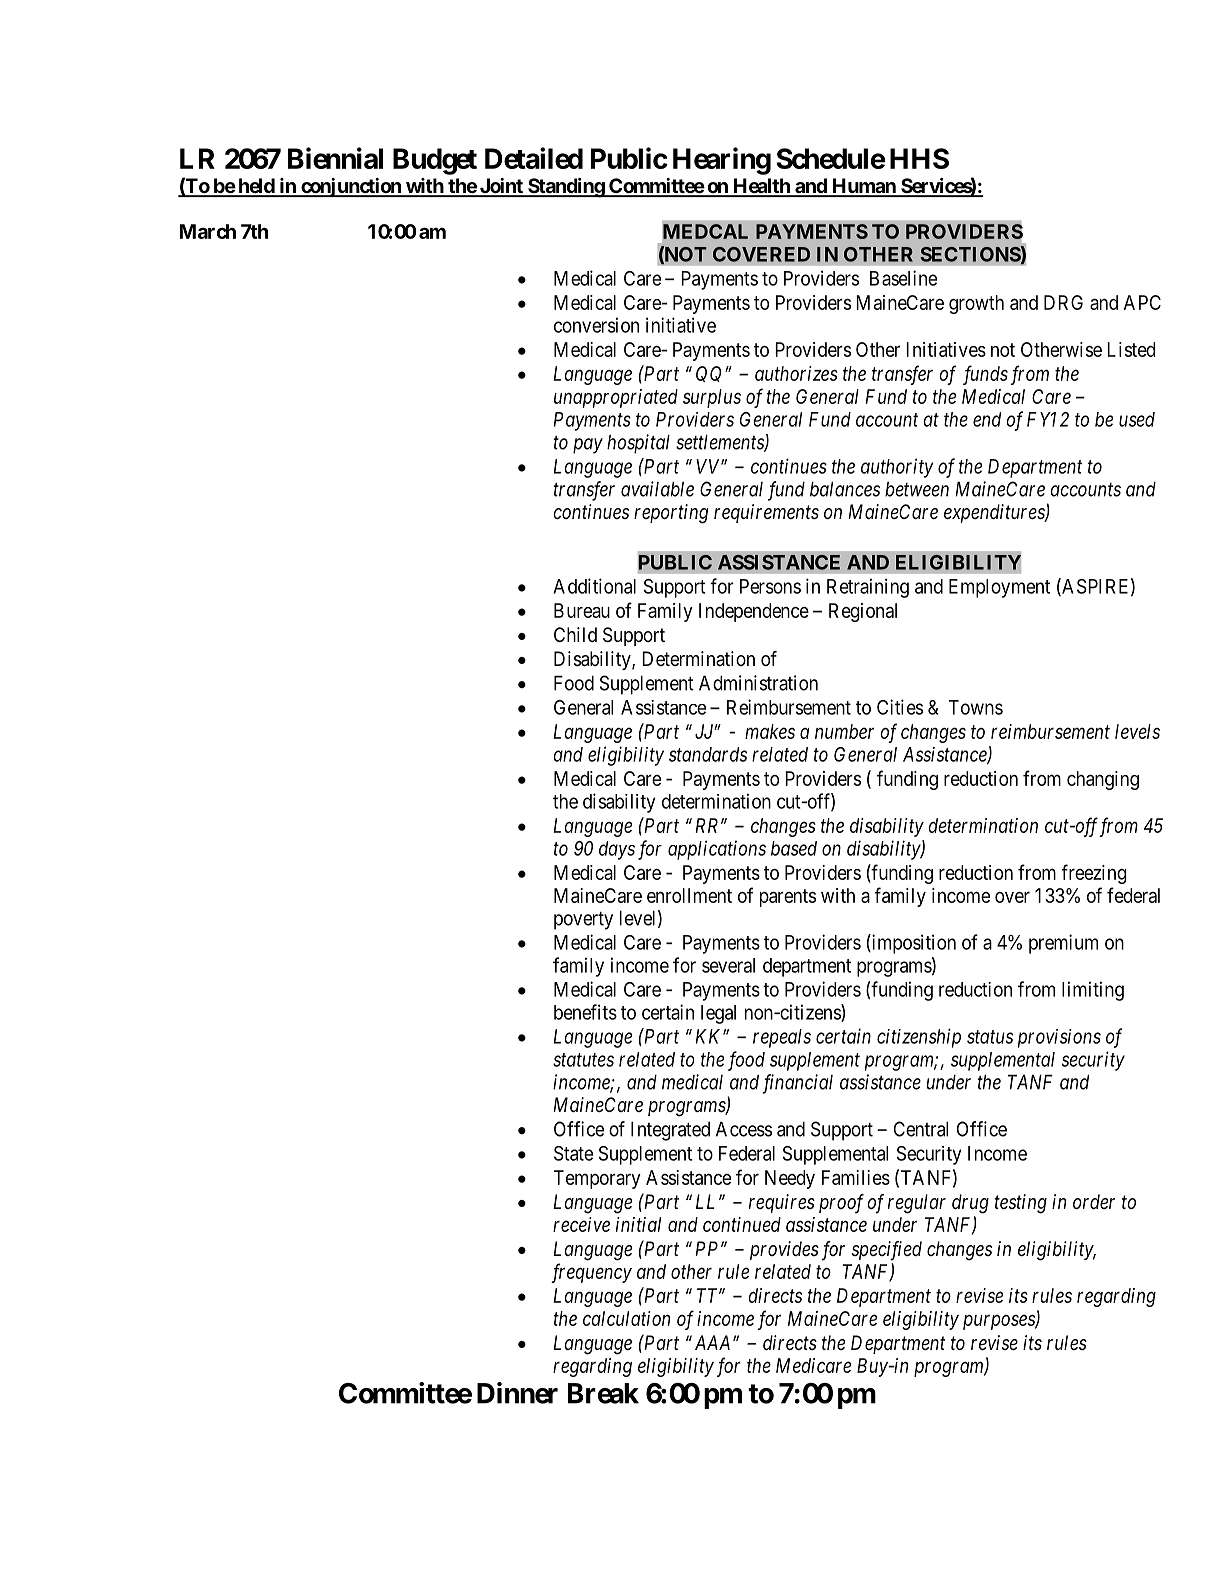 This screenshot has height=1570, width=1213. What do you see at coordinates (761, 187) in the screenshot?
I see `Health` at bounding box center [761, 187].
